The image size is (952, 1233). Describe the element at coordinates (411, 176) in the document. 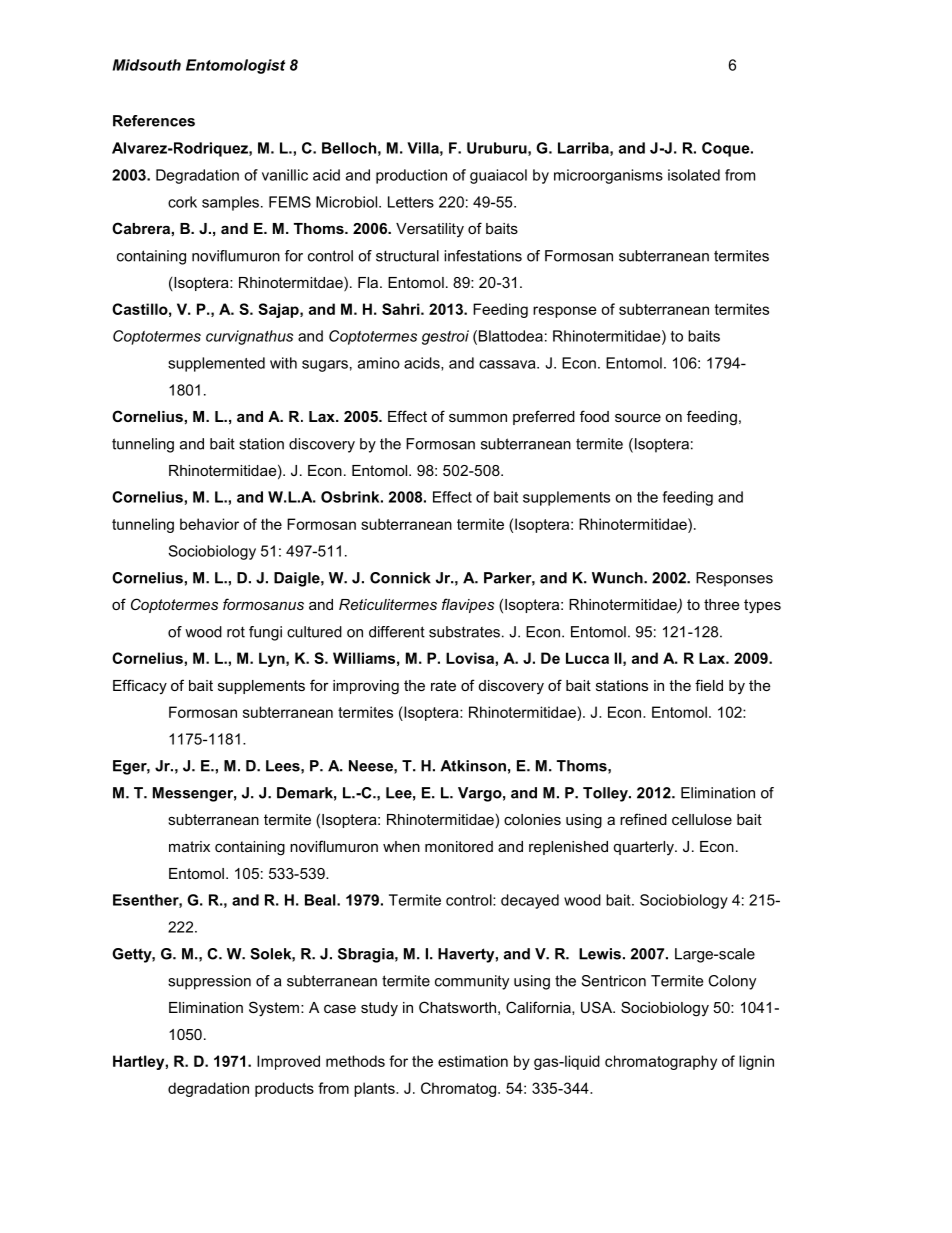

I see `production` at that location.
